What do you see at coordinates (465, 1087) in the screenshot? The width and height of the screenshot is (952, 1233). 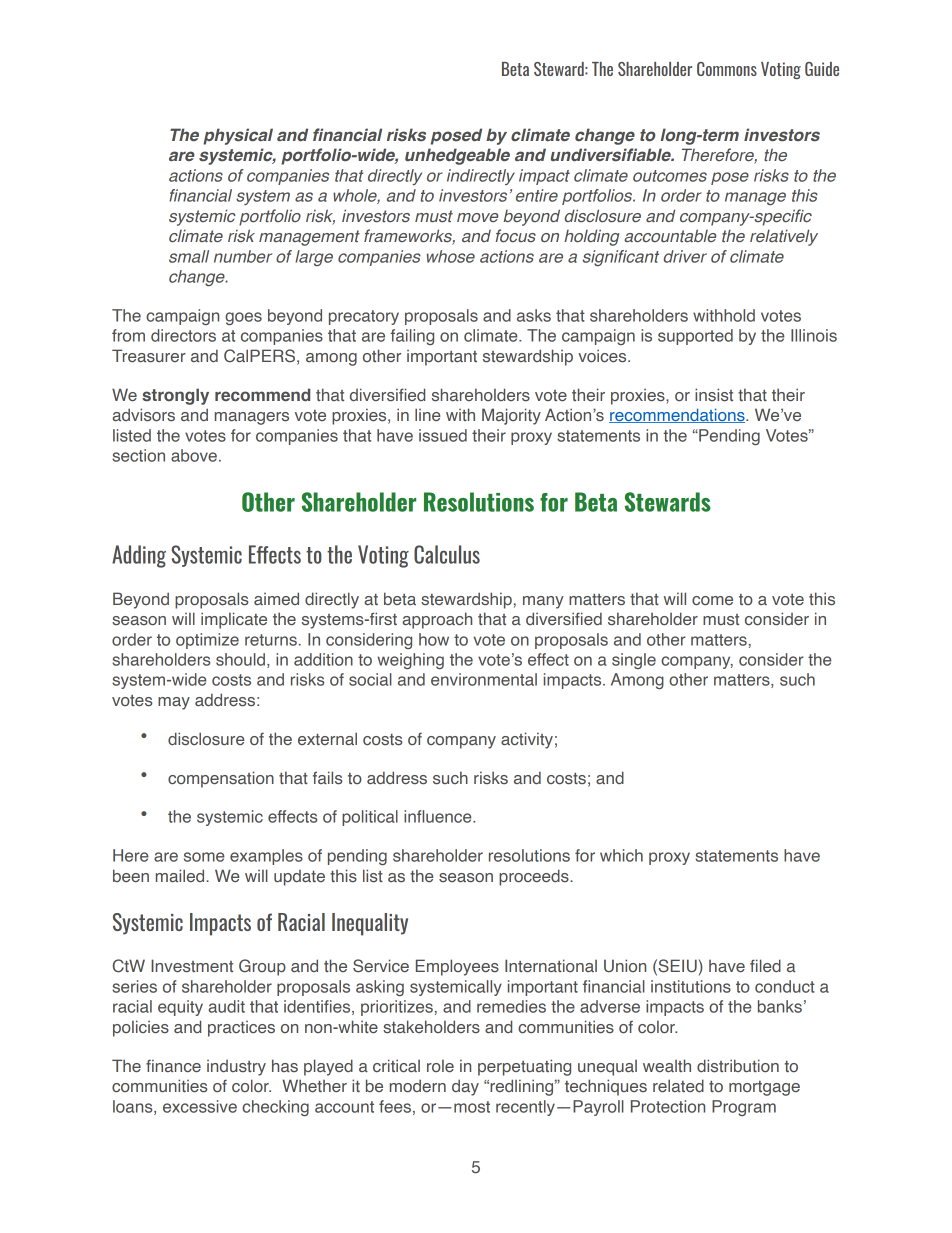 I see `day` at bounding box center [465, 1087].
